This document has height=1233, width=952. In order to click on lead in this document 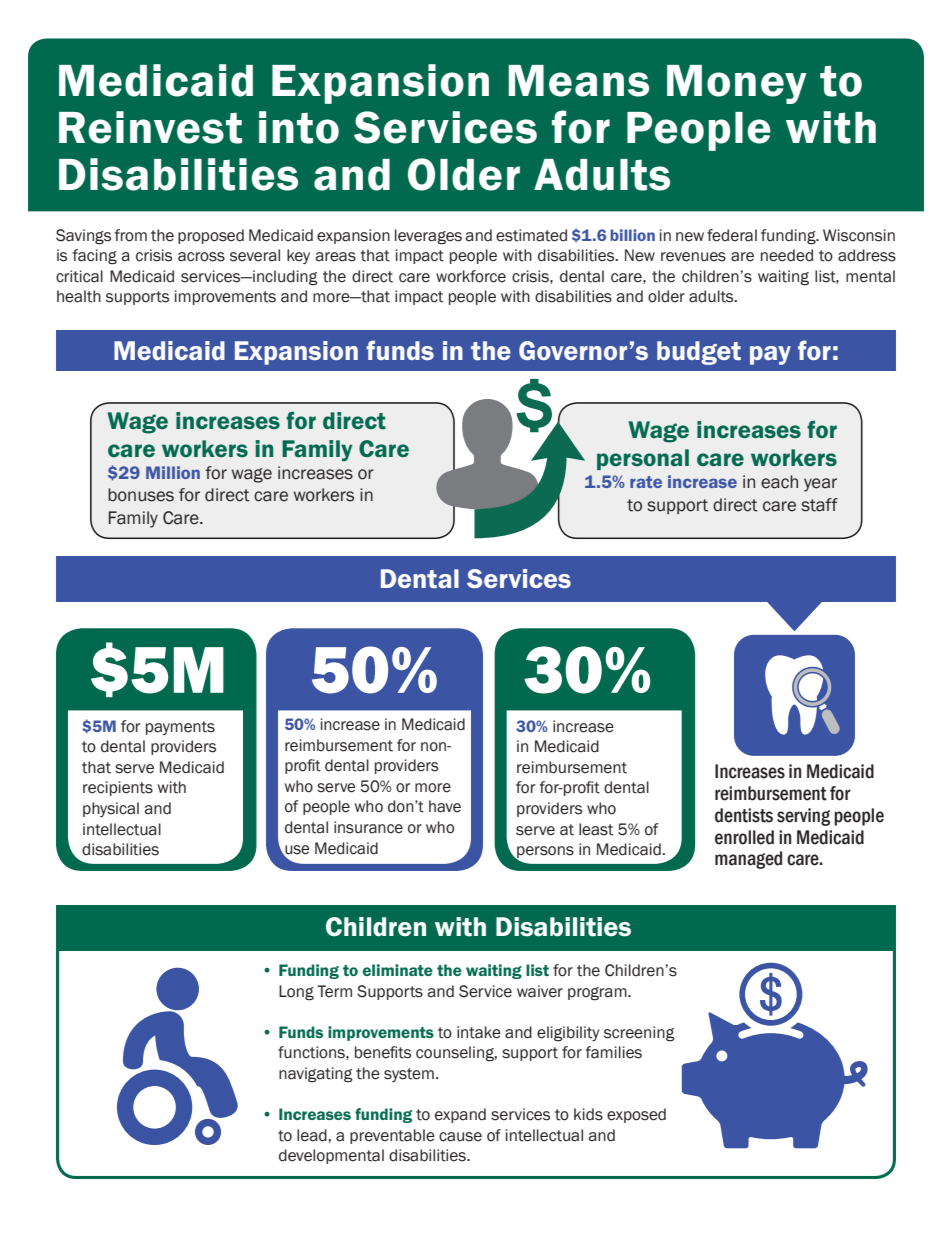, I will do `click(313, 1135)`.
